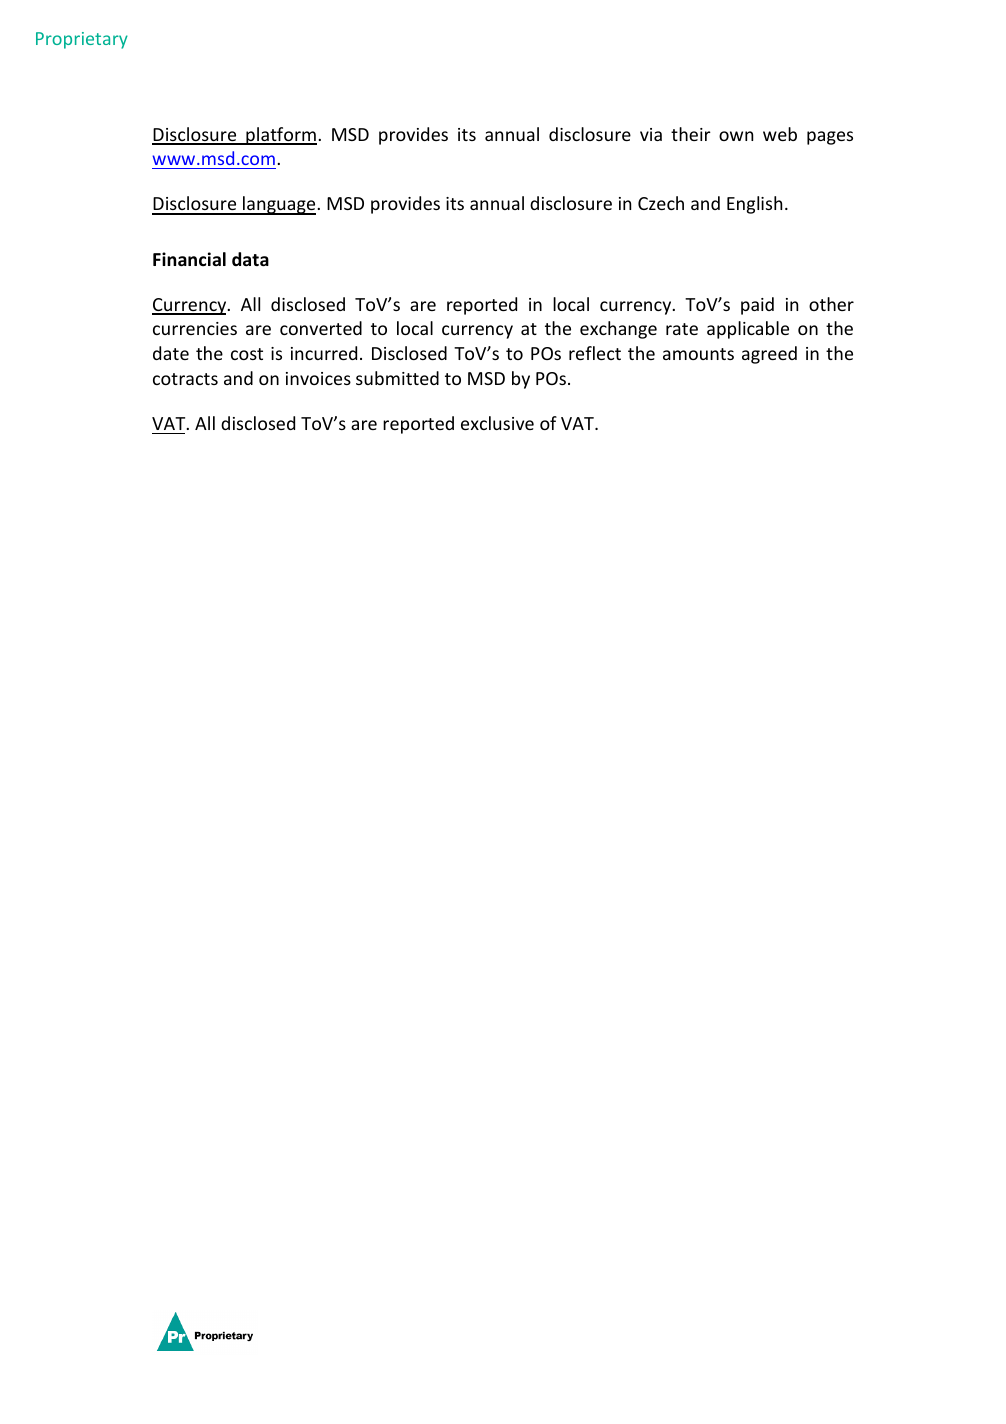  What do you see at coordinates (748, 330) in the screenshot?
I see `applicable` at bounding box center [748, 330].
